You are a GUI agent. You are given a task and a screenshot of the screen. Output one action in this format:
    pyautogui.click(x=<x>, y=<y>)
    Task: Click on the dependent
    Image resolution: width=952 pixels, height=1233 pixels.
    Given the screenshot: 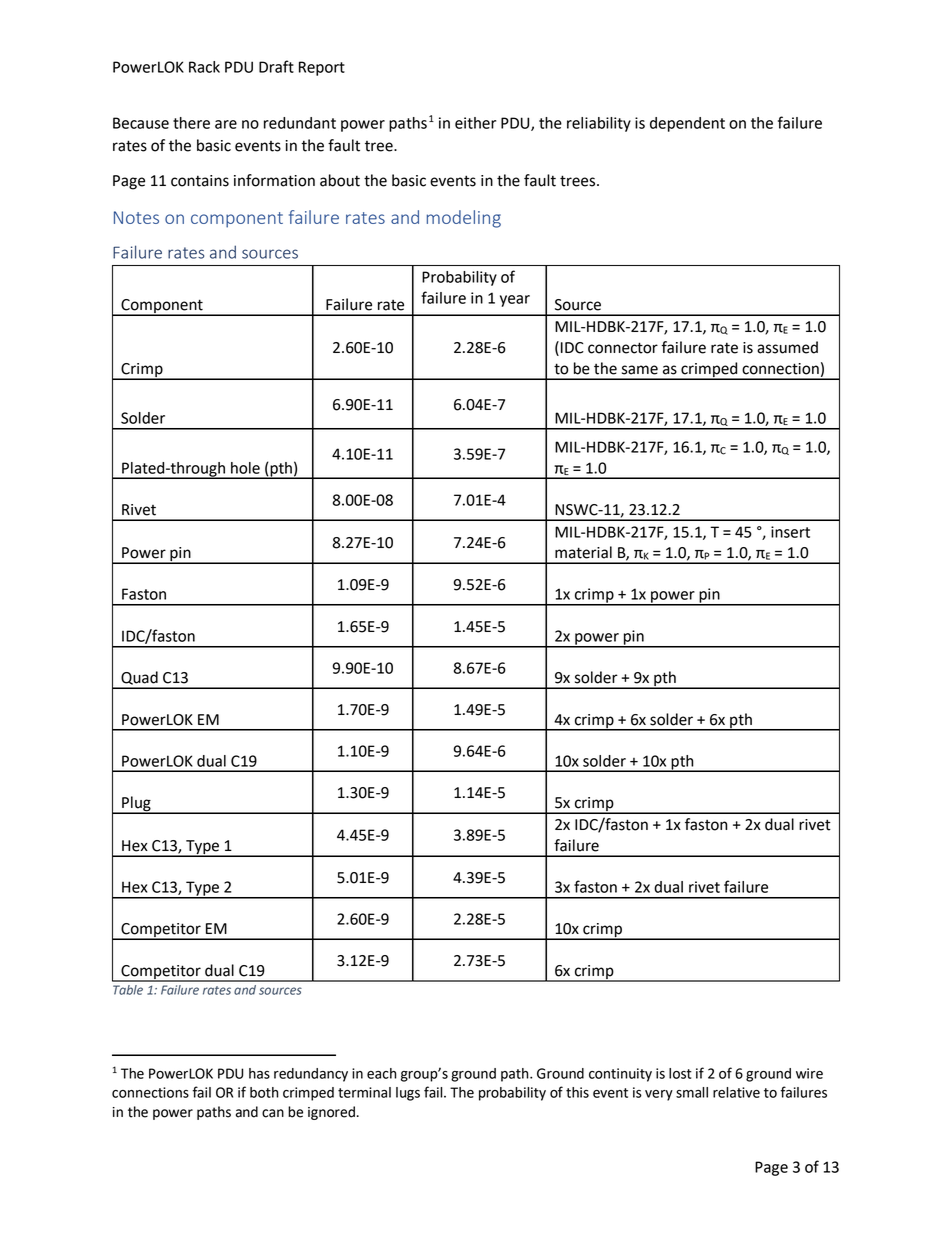 What is the action you would take?
    pyautogui.click(x=687, y=124)
